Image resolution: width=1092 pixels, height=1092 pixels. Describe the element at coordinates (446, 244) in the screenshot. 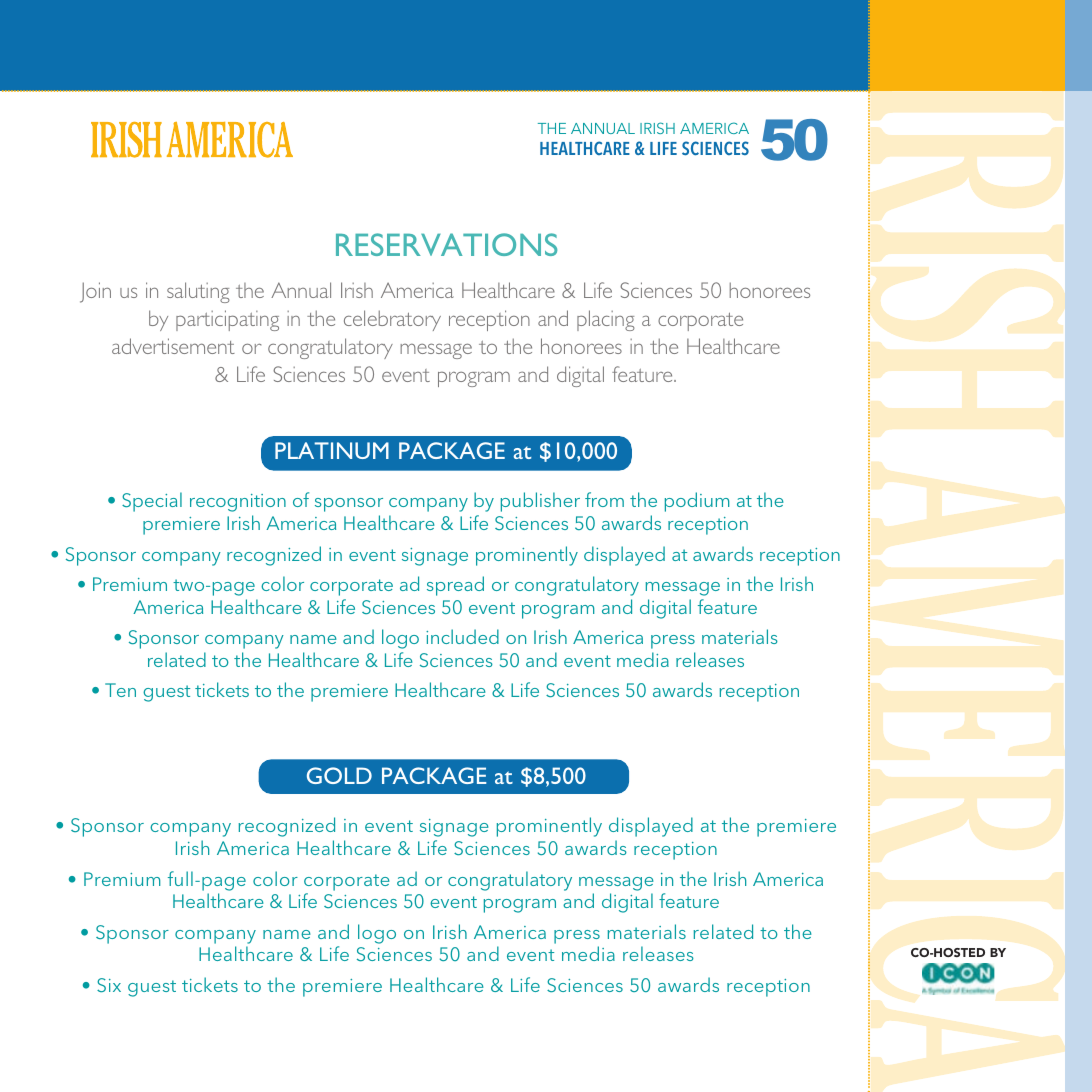

I see `RESERVATIONS` at that location.
